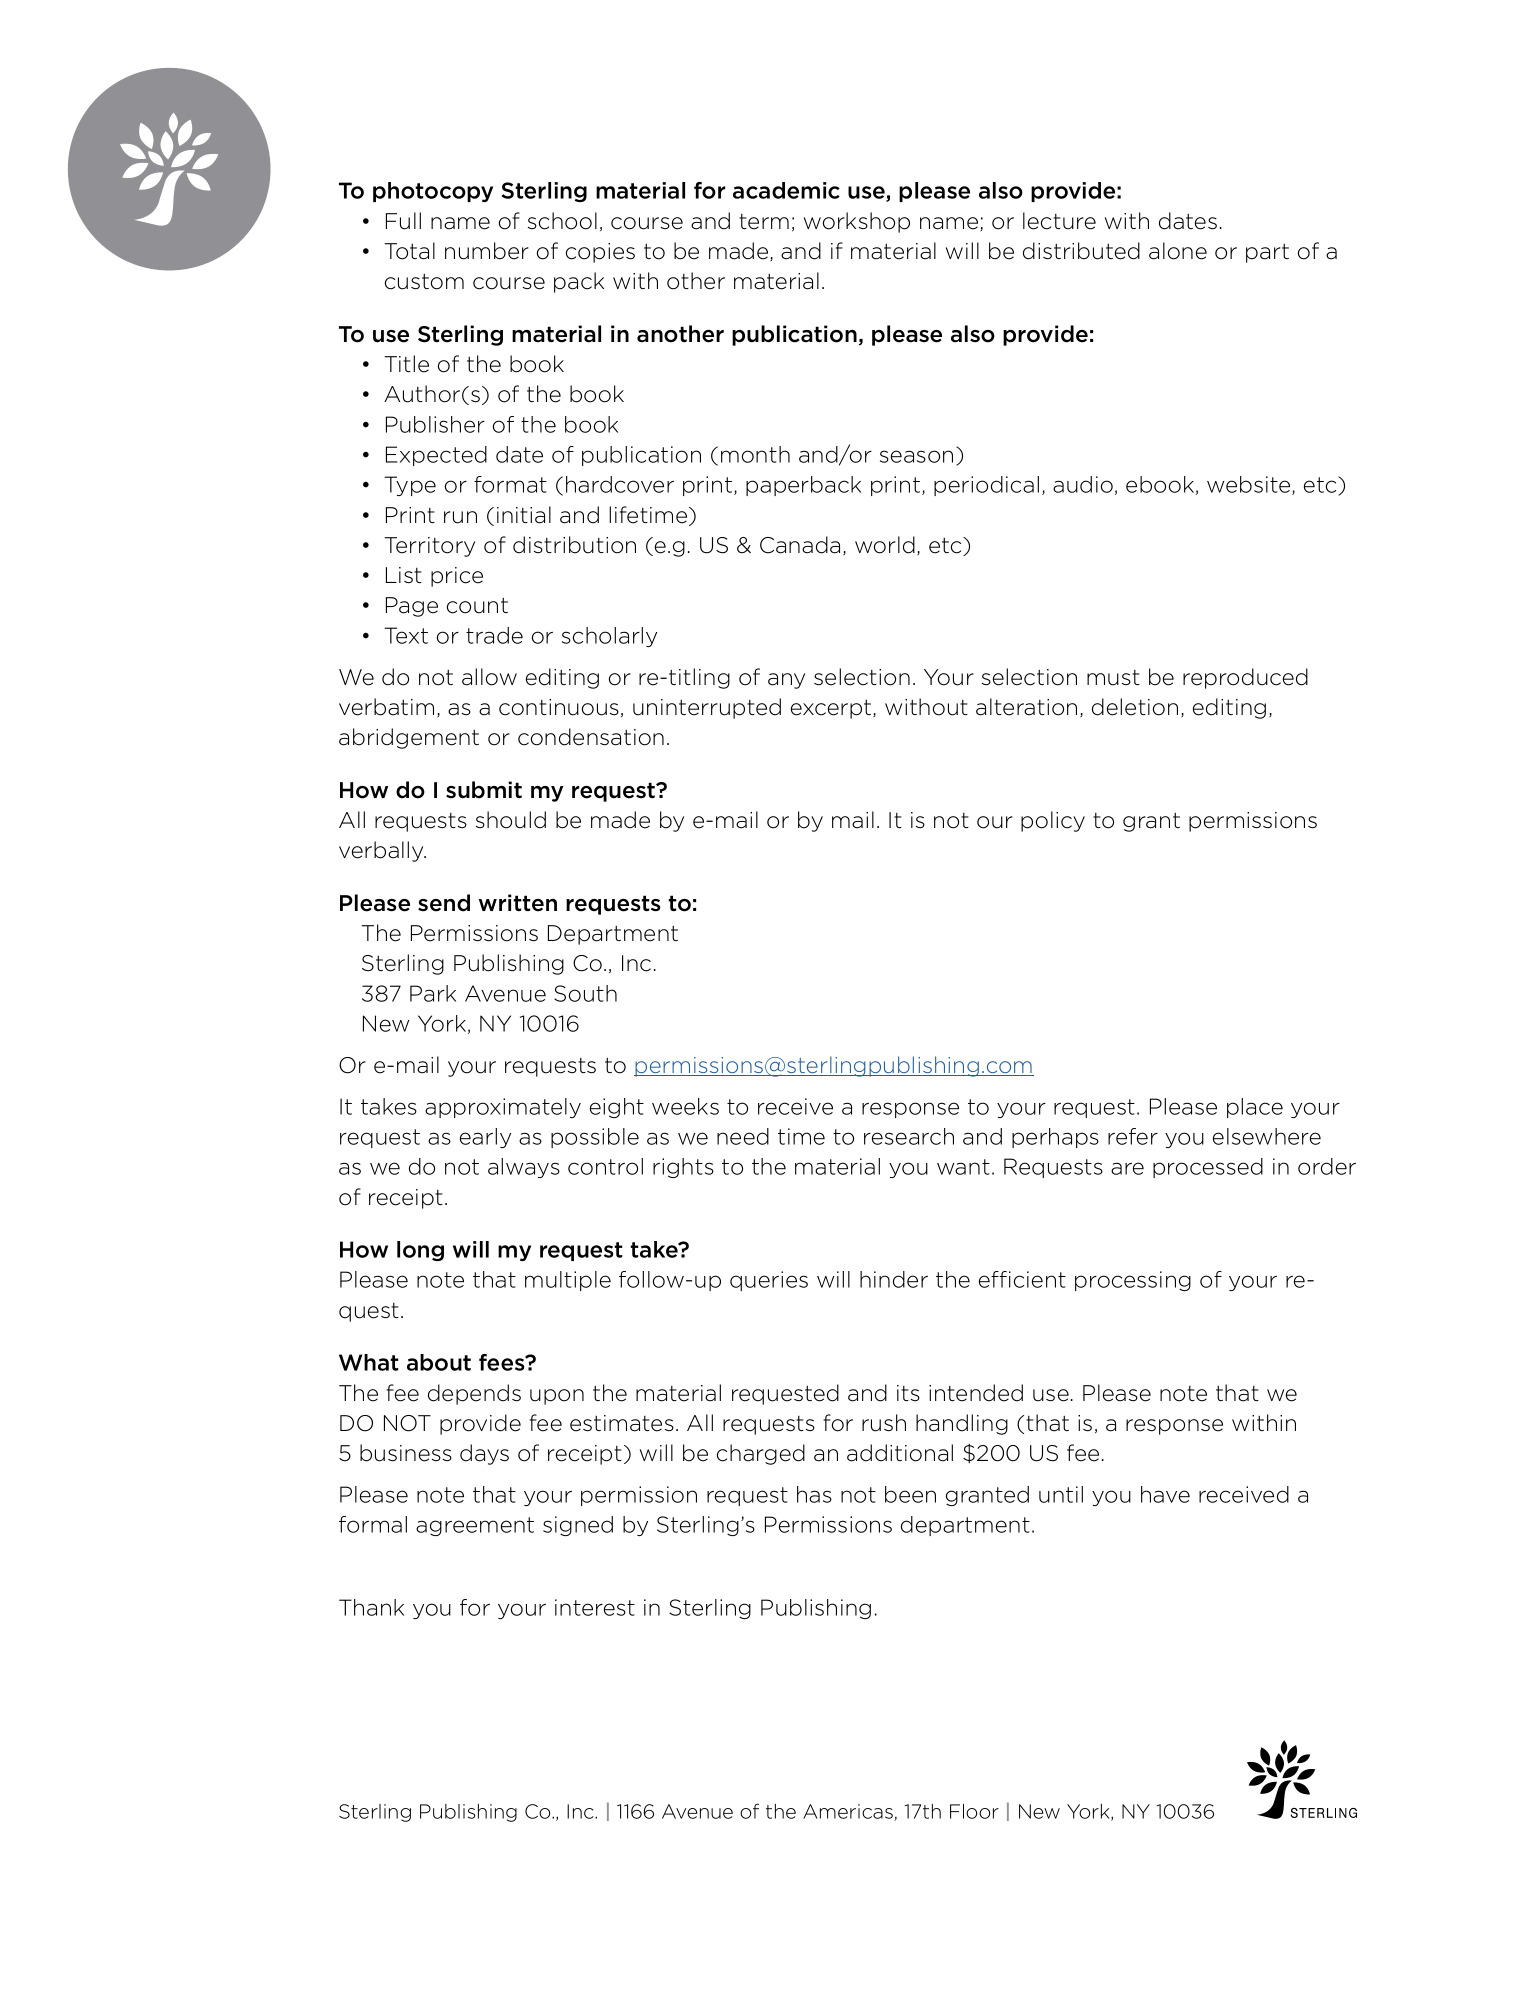  Describe the element at coordinates (857, 222) in the page. I see `workshop` at that location.
